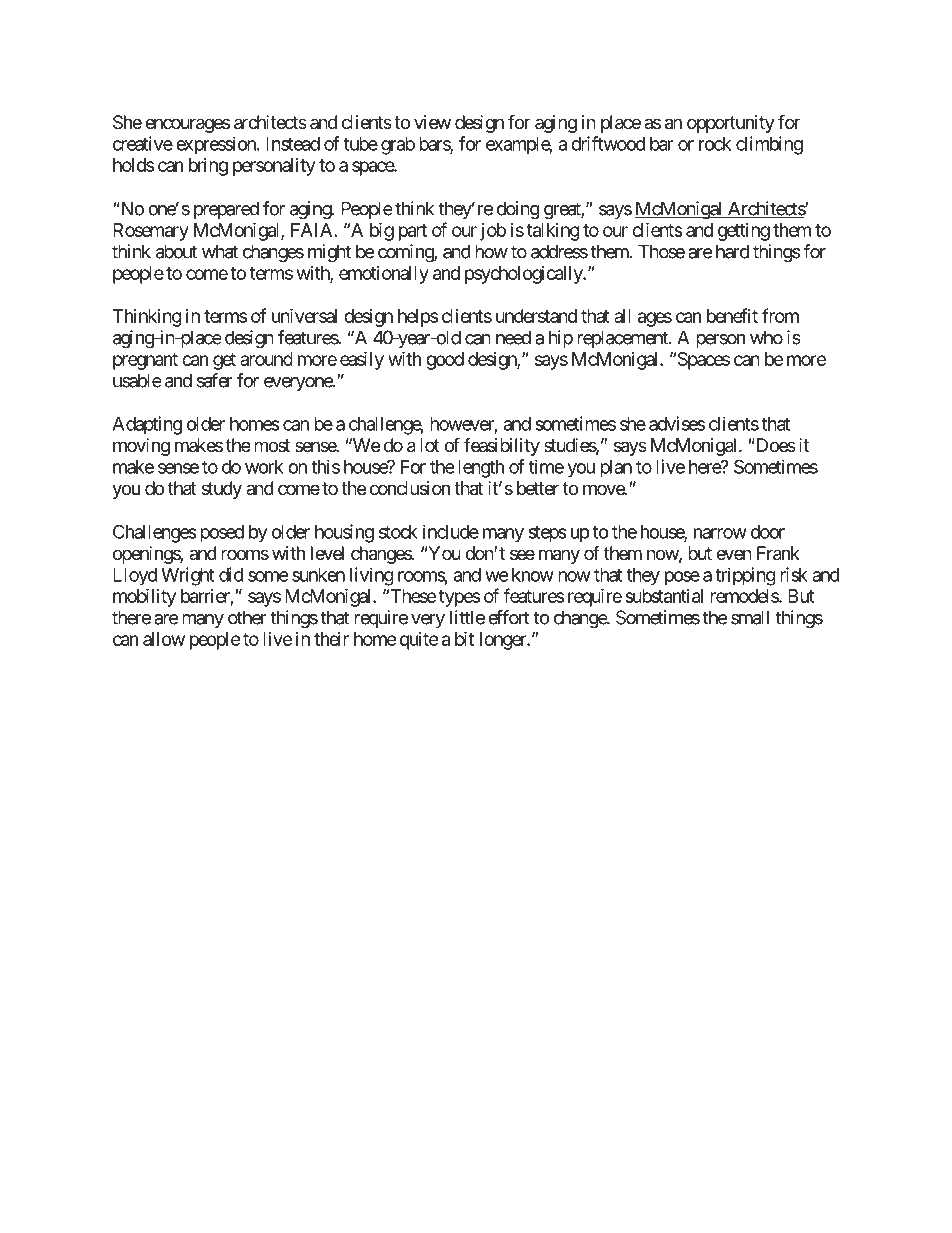 Image resolution: width=952 pixels, height=1233 pixels. What do you see at coordinates (732, 315) in the screenshot?
I see `benefit` at bounding box center [732, 315].
